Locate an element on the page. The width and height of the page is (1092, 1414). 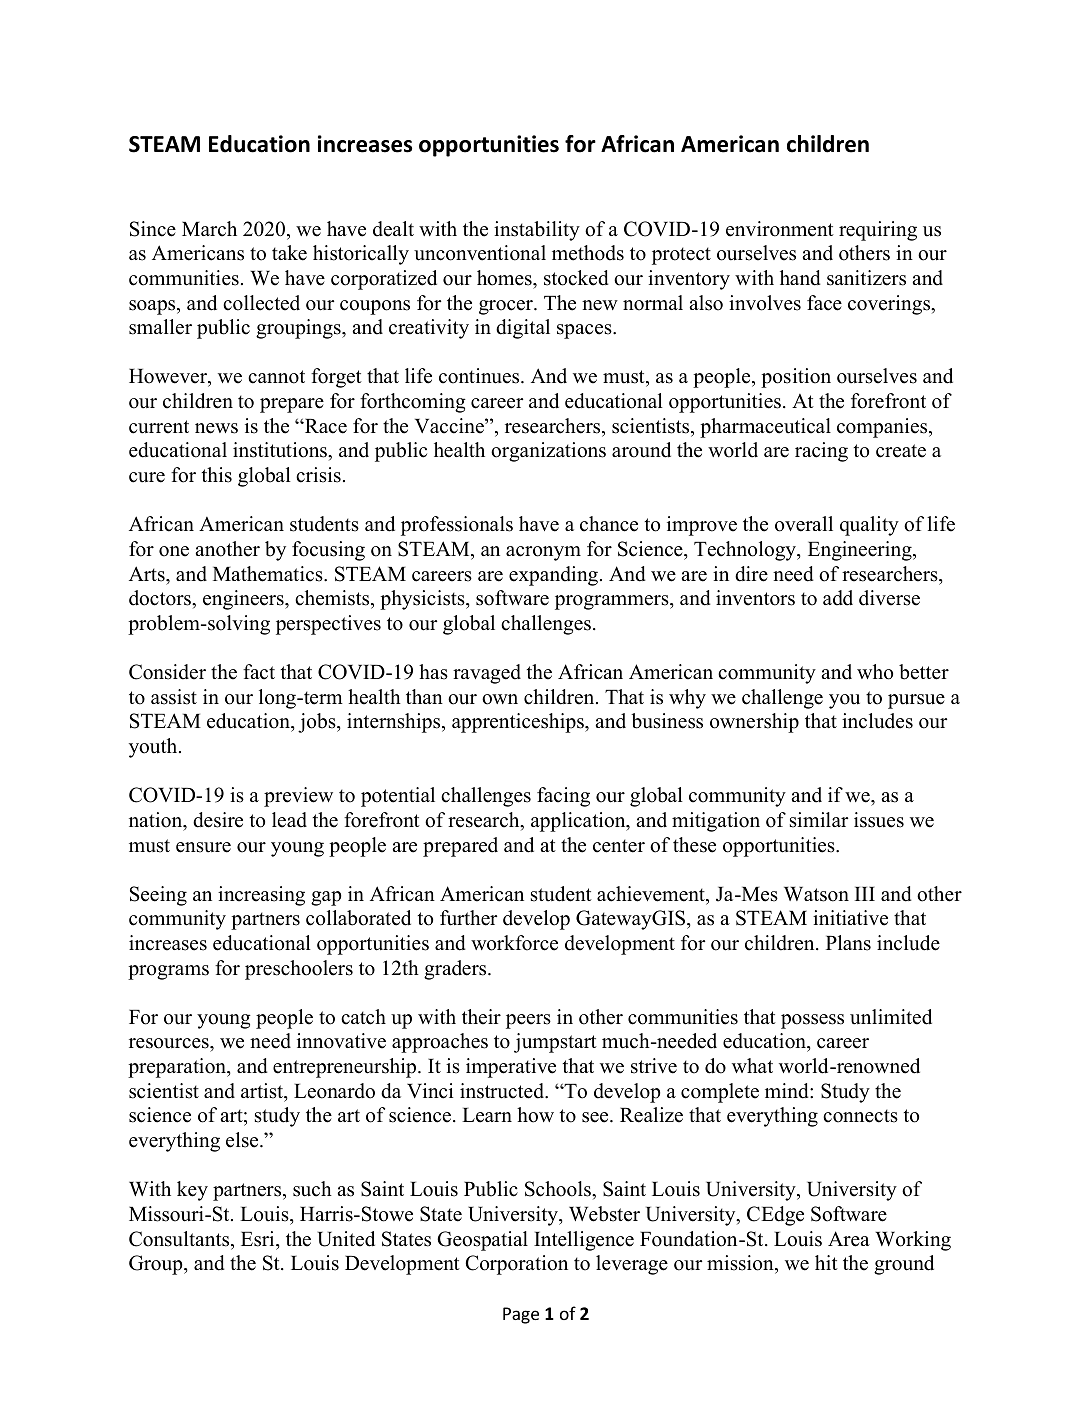
possess is located at coordinates (812, 1021).
